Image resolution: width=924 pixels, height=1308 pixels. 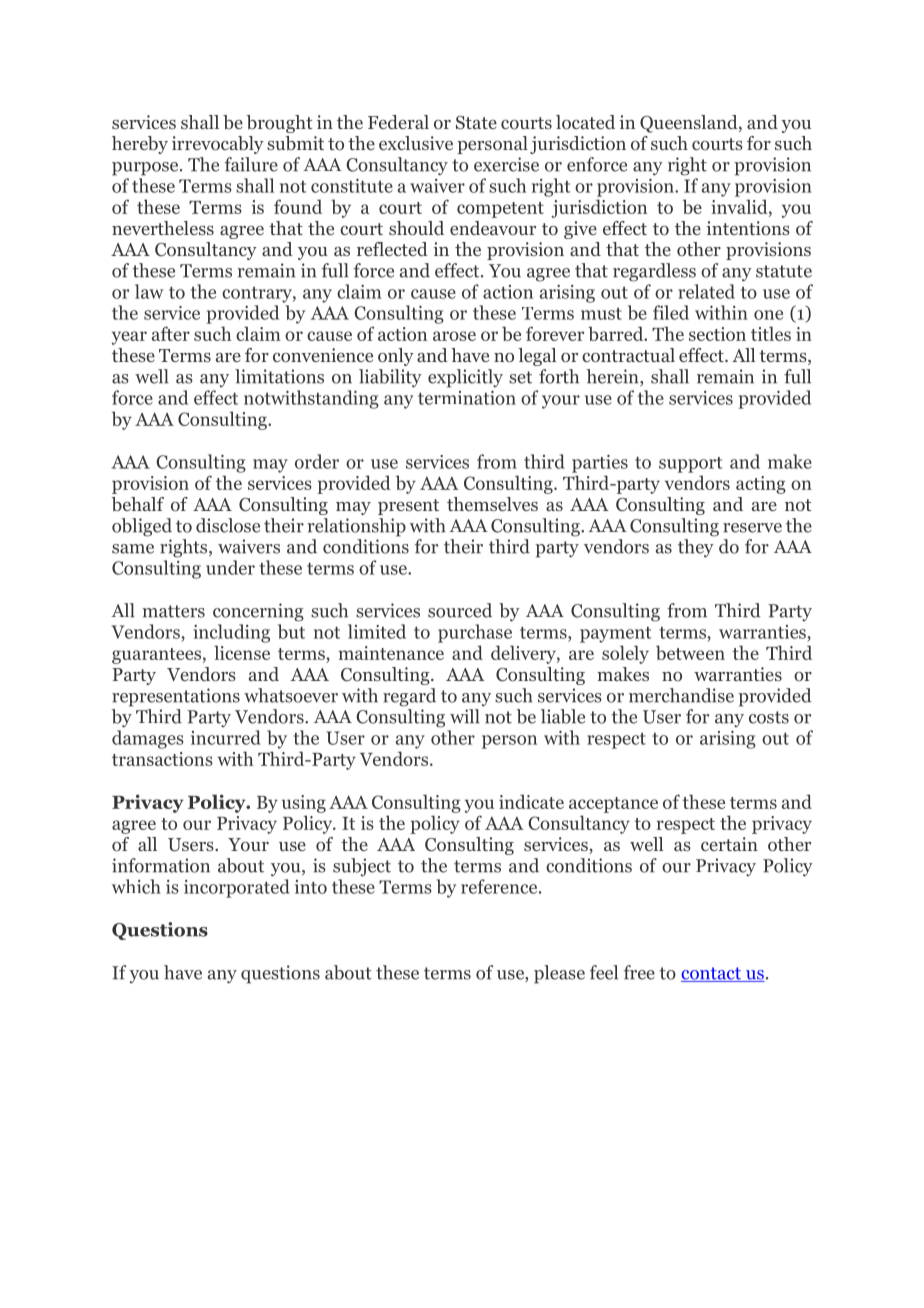 What do you see at coordinates (230, 567) in the image?
I see `under` at bounding box center [230, 567].
